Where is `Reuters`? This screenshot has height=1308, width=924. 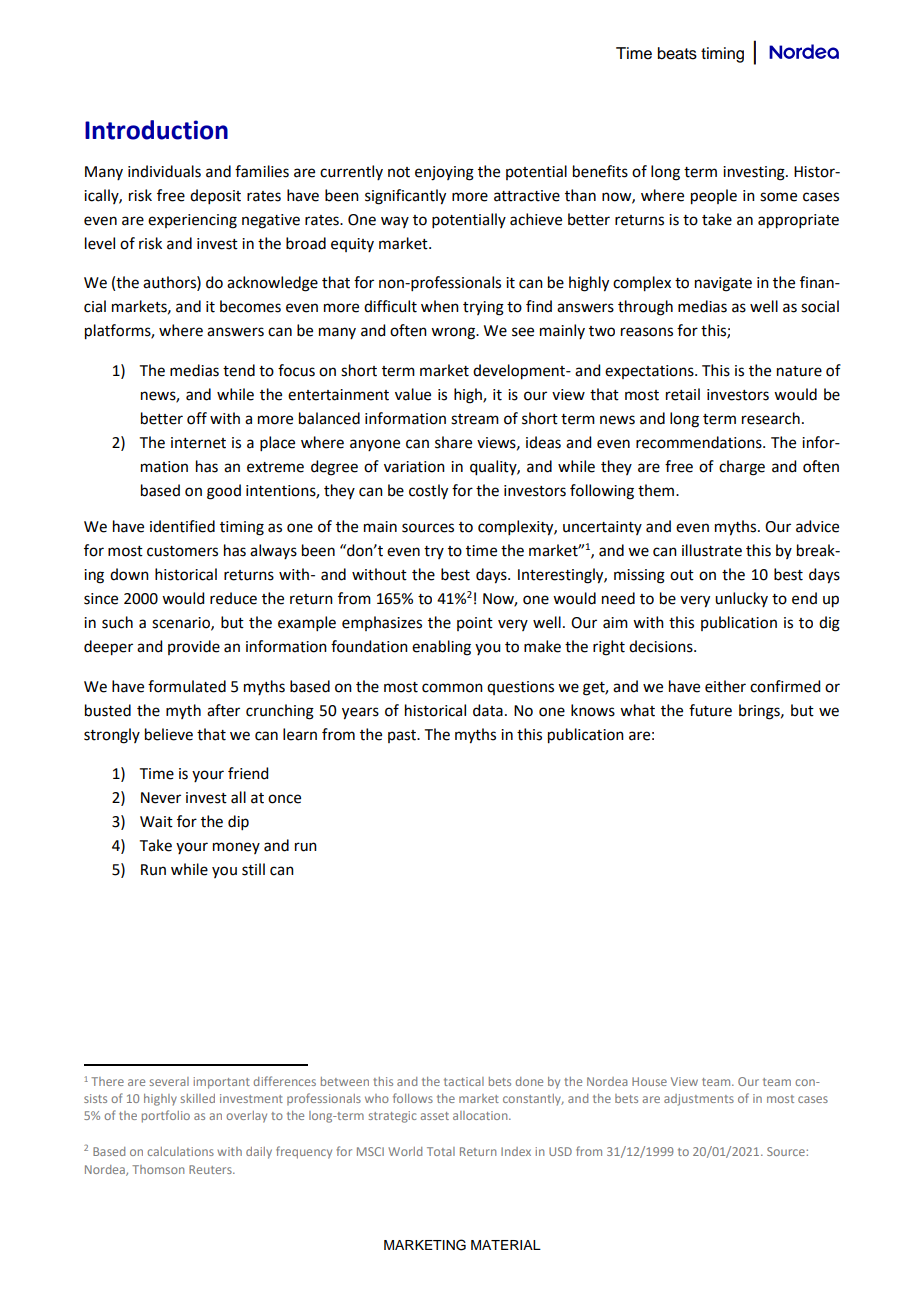 Reuters is located at coordinates (211, 1169).
